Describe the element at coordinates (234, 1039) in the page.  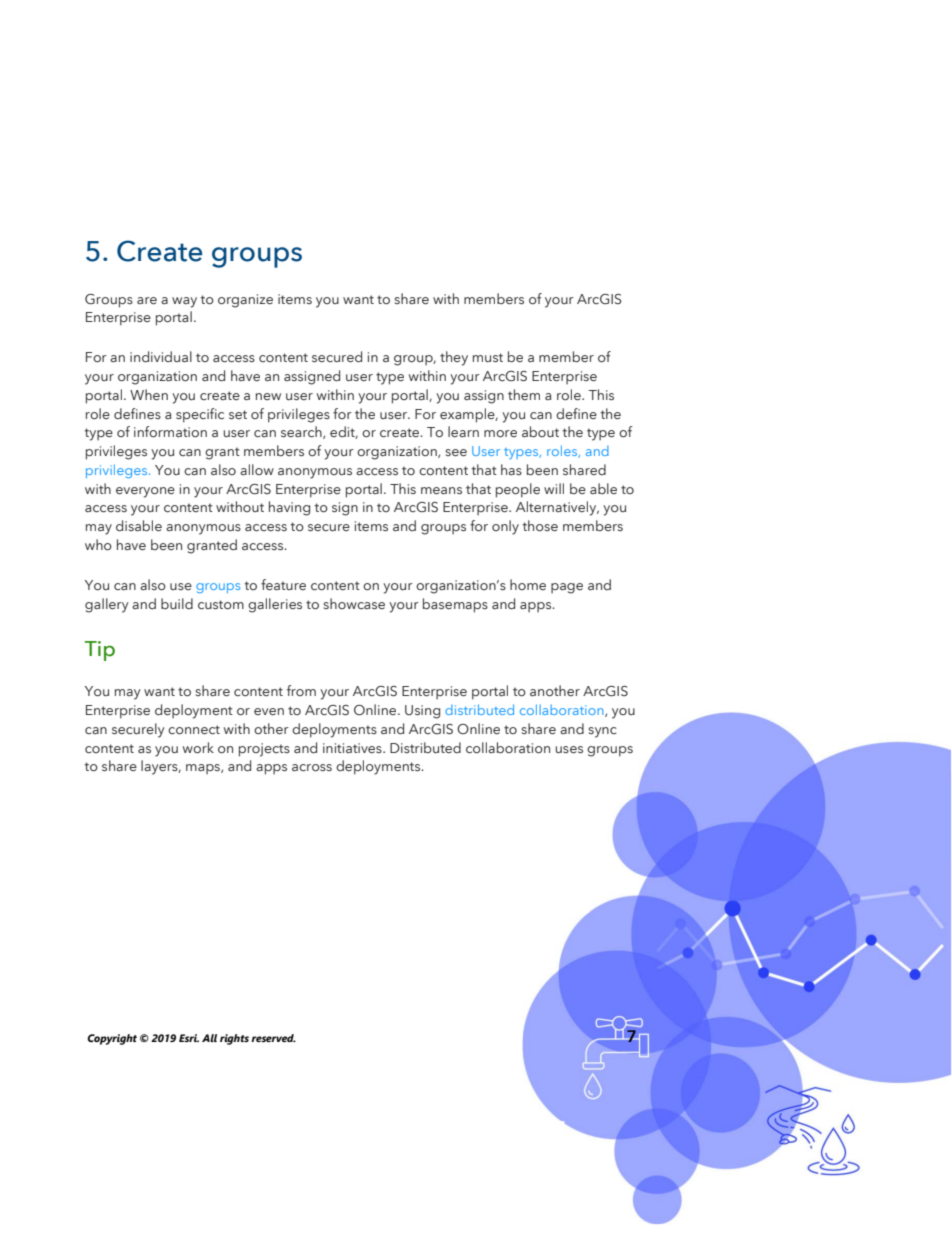
I see `rights` at that location.
